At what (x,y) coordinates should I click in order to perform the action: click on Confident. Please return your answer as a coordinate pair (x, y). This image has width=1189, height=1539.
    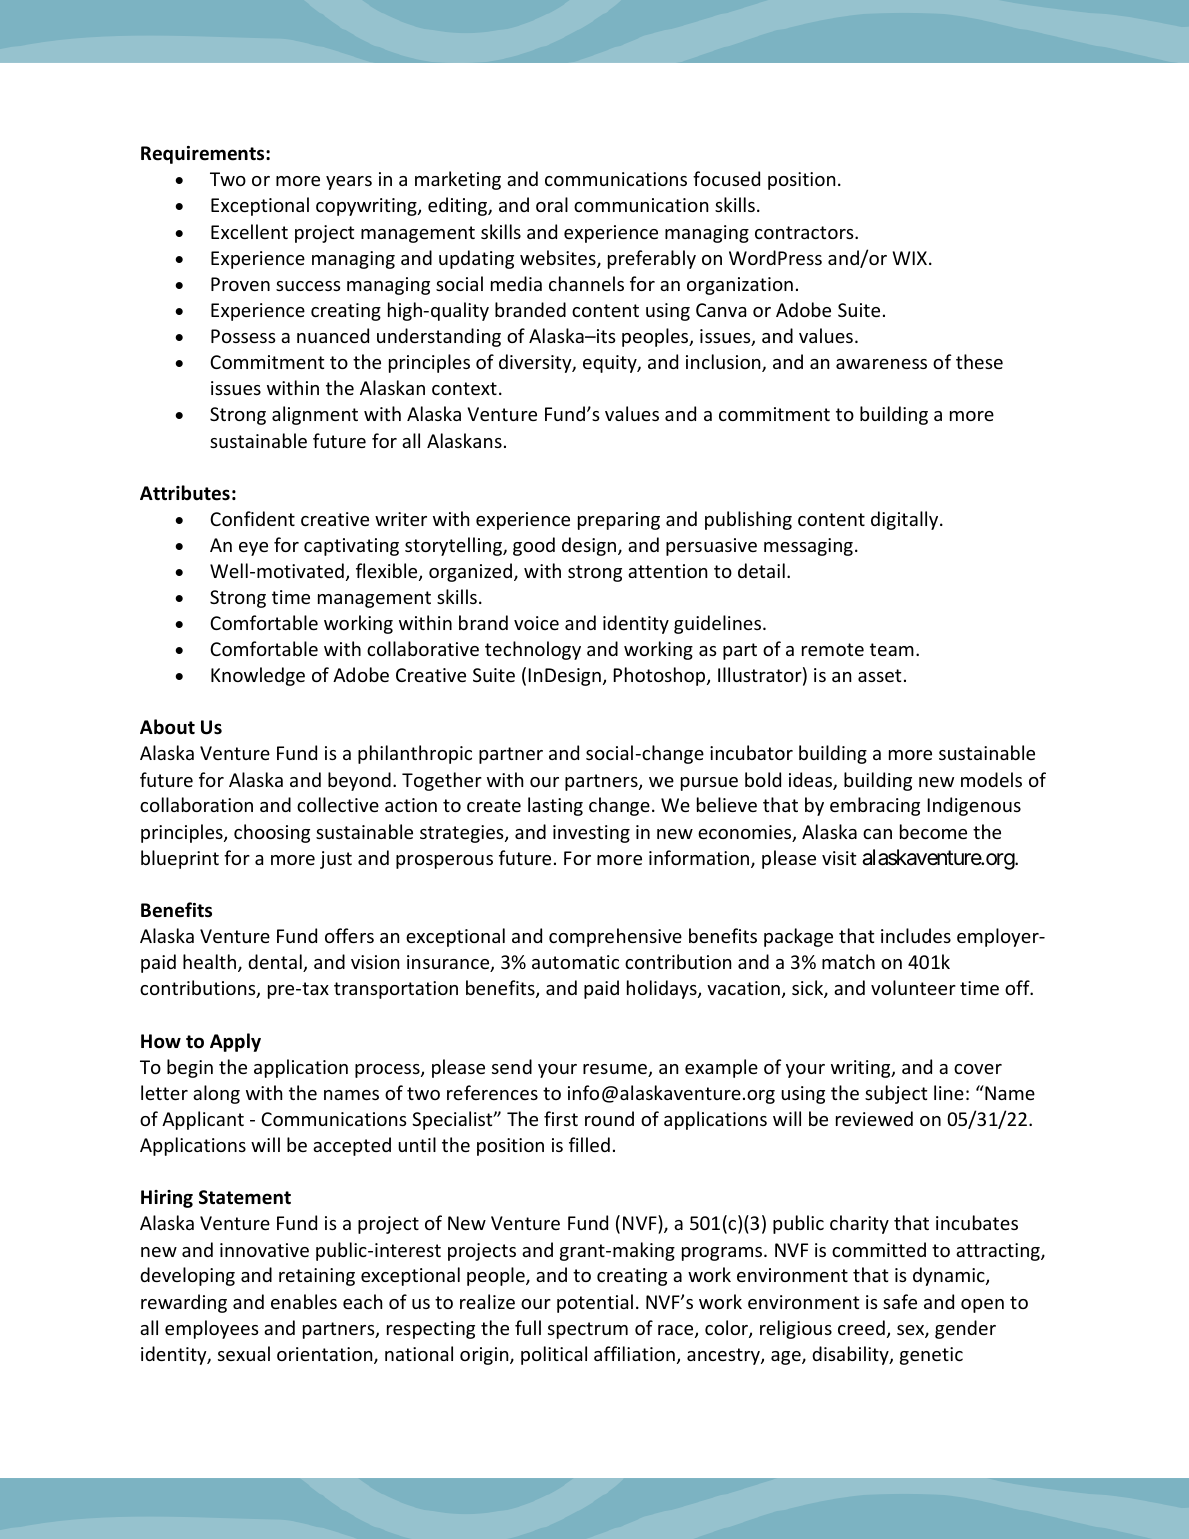
    Looking at the image, I should click on (252, 518).
